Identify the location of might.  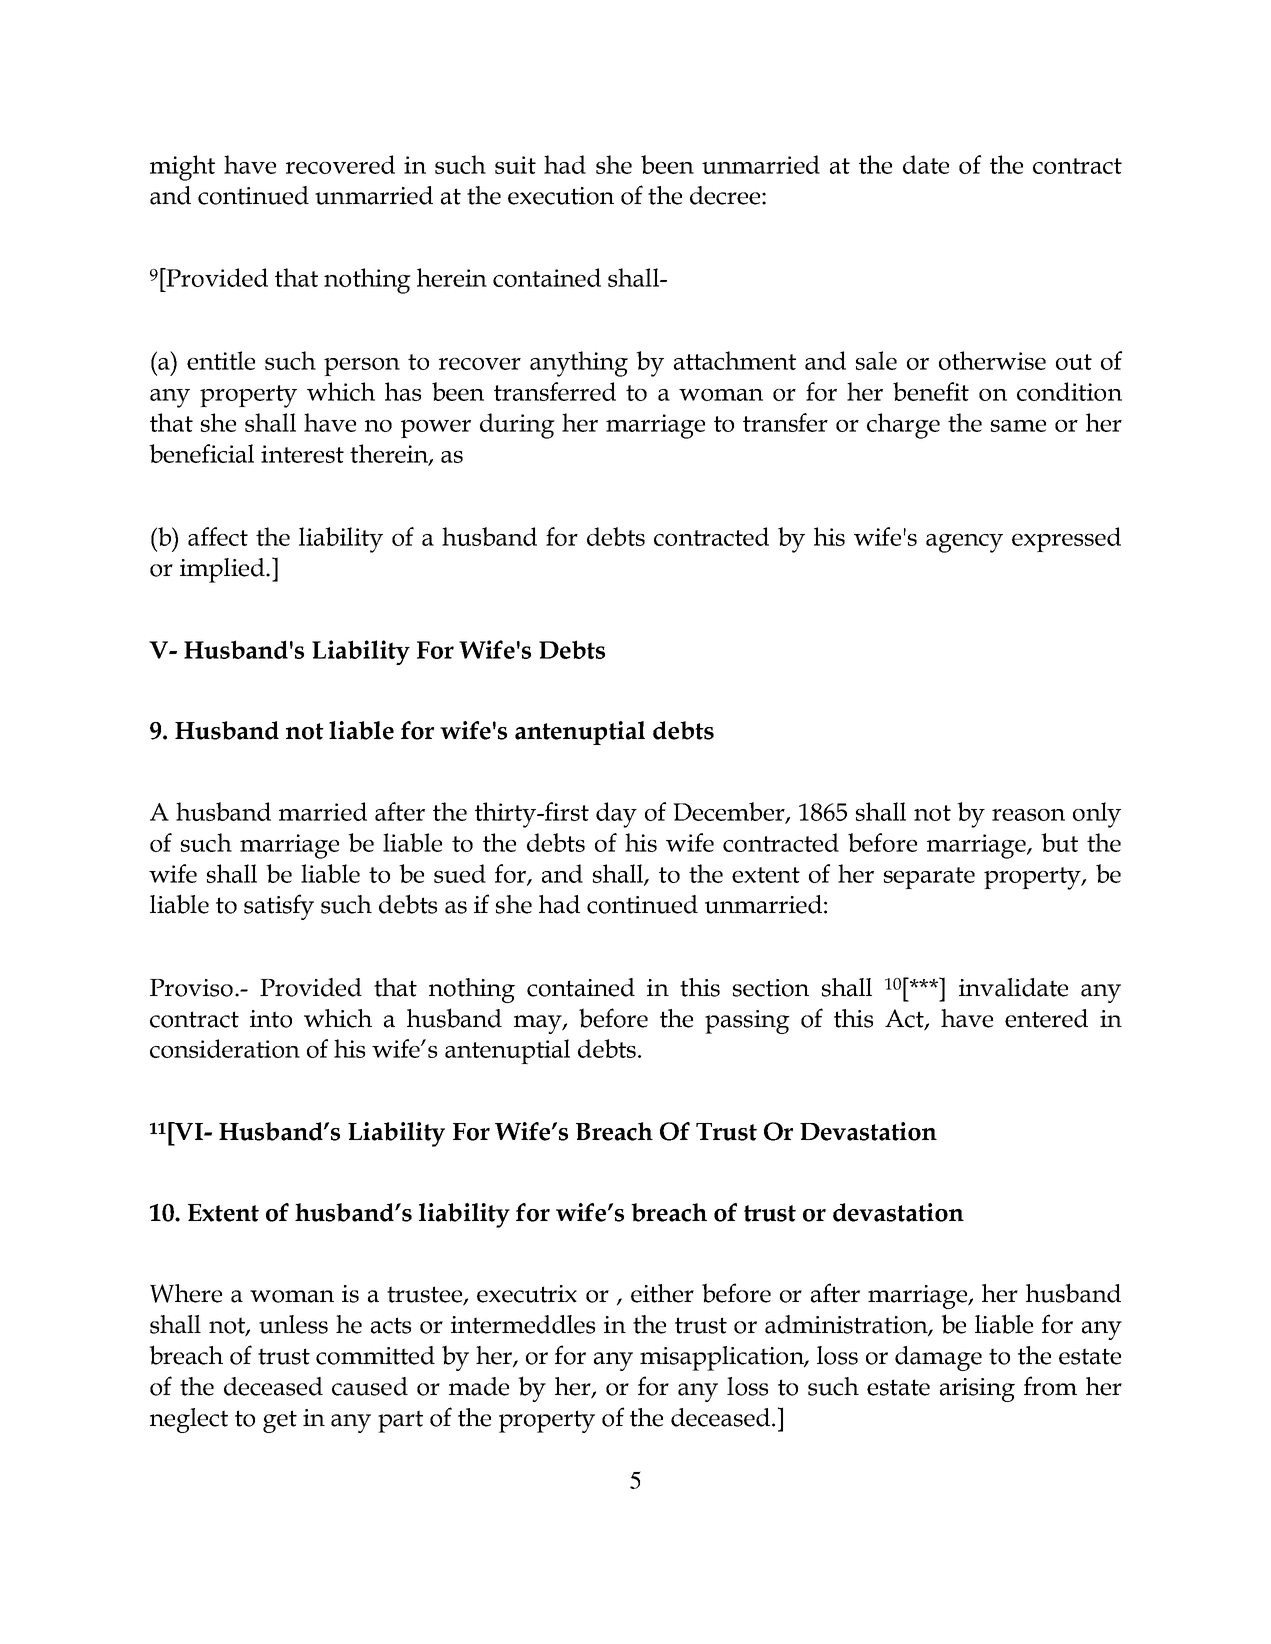
(182, 168).
